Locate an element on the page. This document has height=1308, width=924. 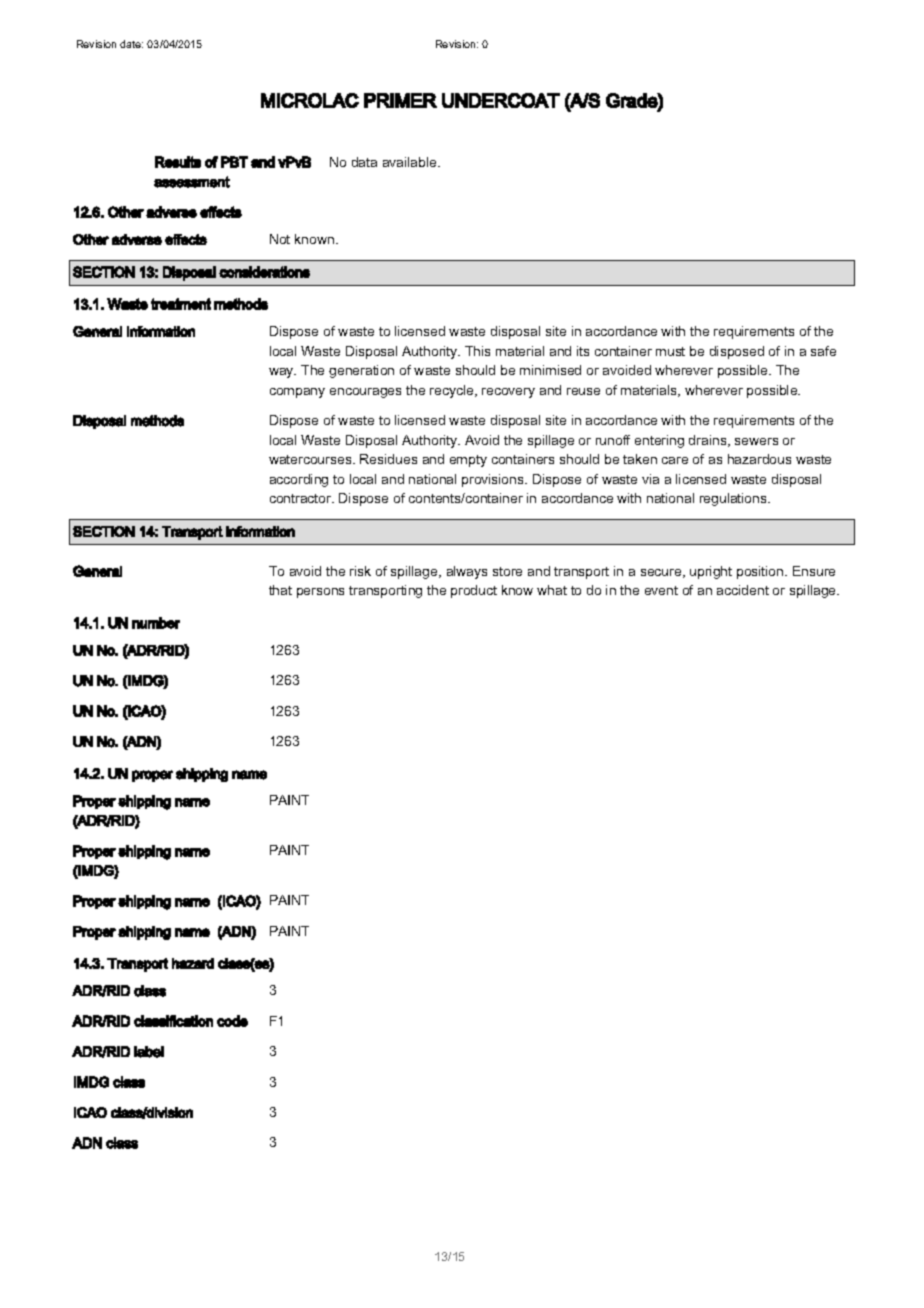
recycle is located at coordinates (453, 391).
